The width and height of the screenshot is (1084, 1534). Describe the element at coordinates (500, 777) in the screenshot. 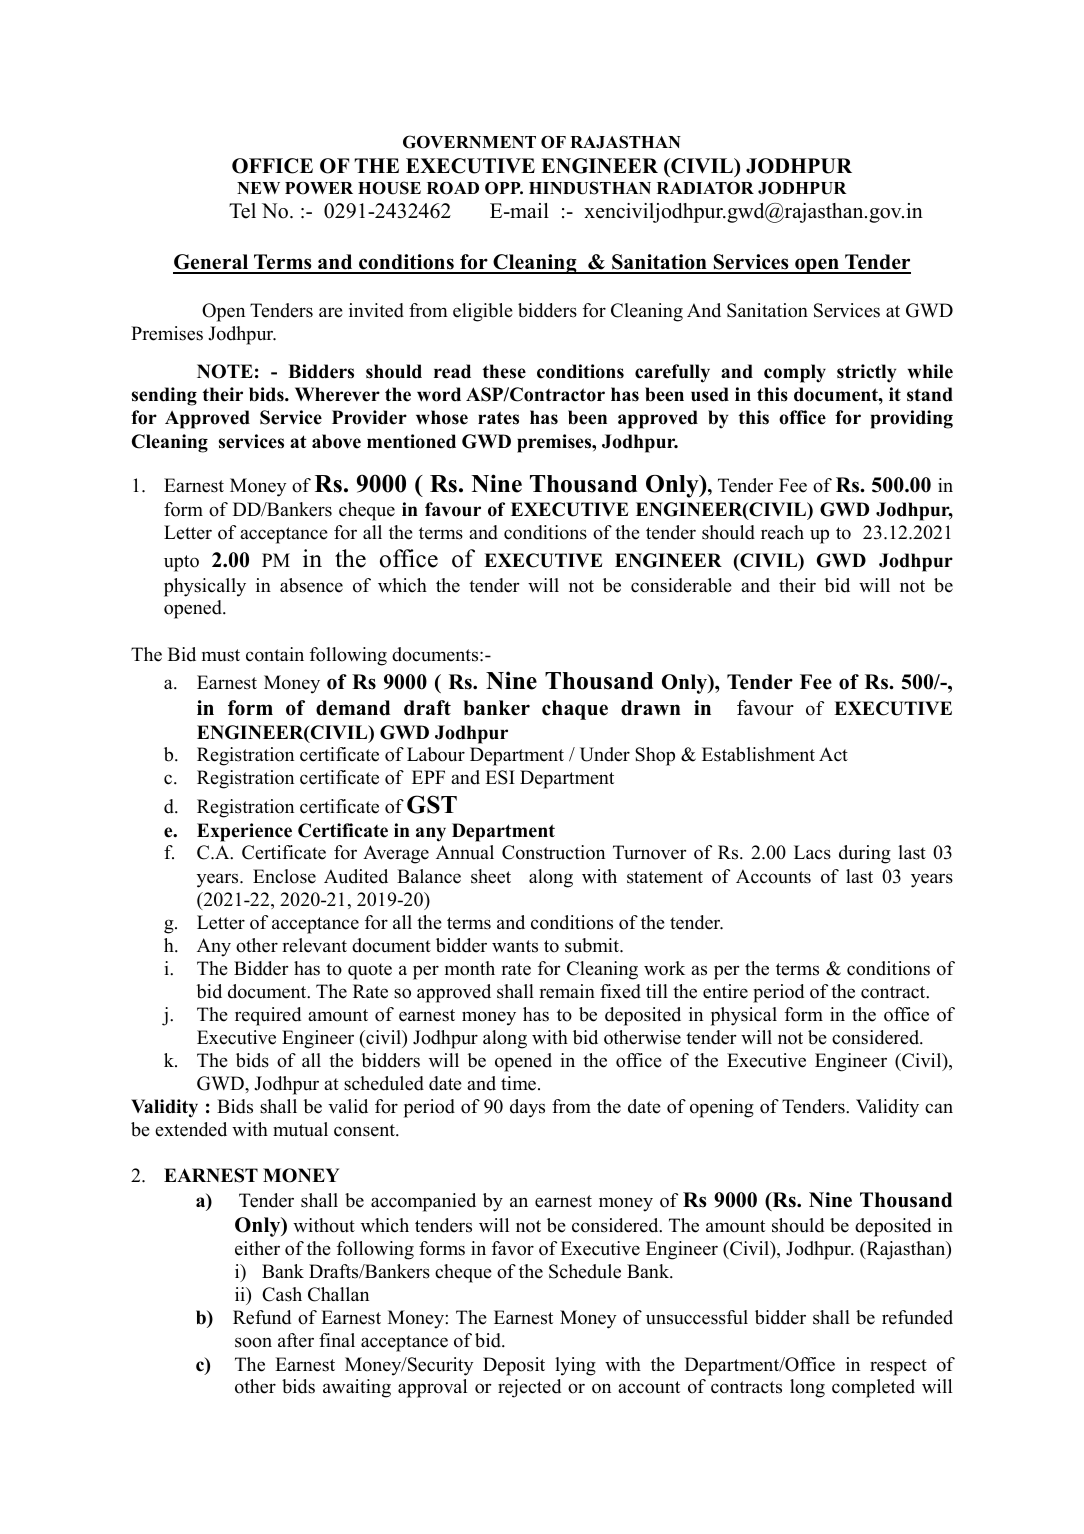

I see `ESI` at that location.
